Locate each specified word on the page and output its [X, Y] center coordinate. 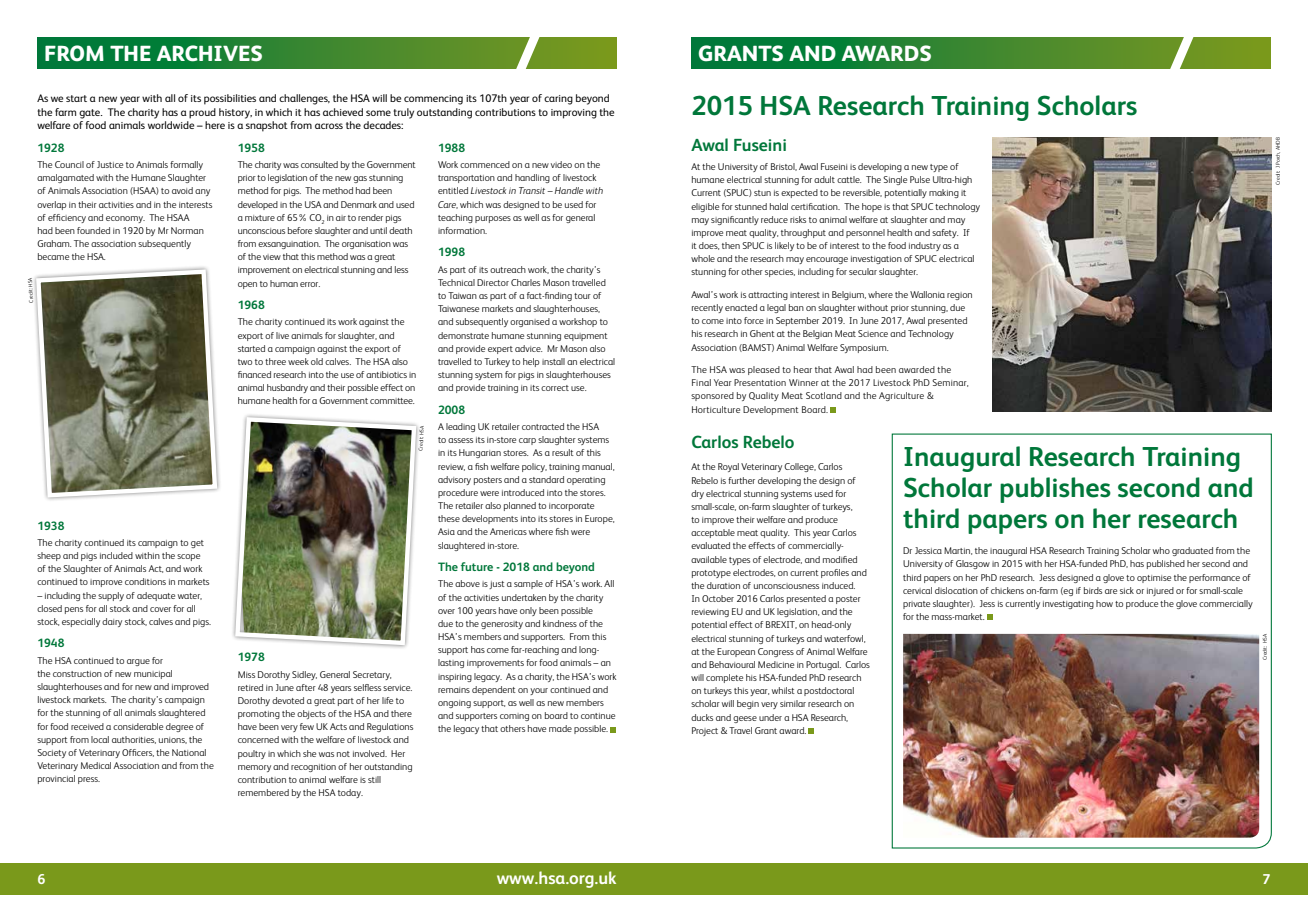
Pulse [920, 179]
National [189, 752]
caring [558, 100]
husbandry [287, 388]
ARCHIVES [209, 53]
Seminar [950, 383]
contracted [543, 426]
